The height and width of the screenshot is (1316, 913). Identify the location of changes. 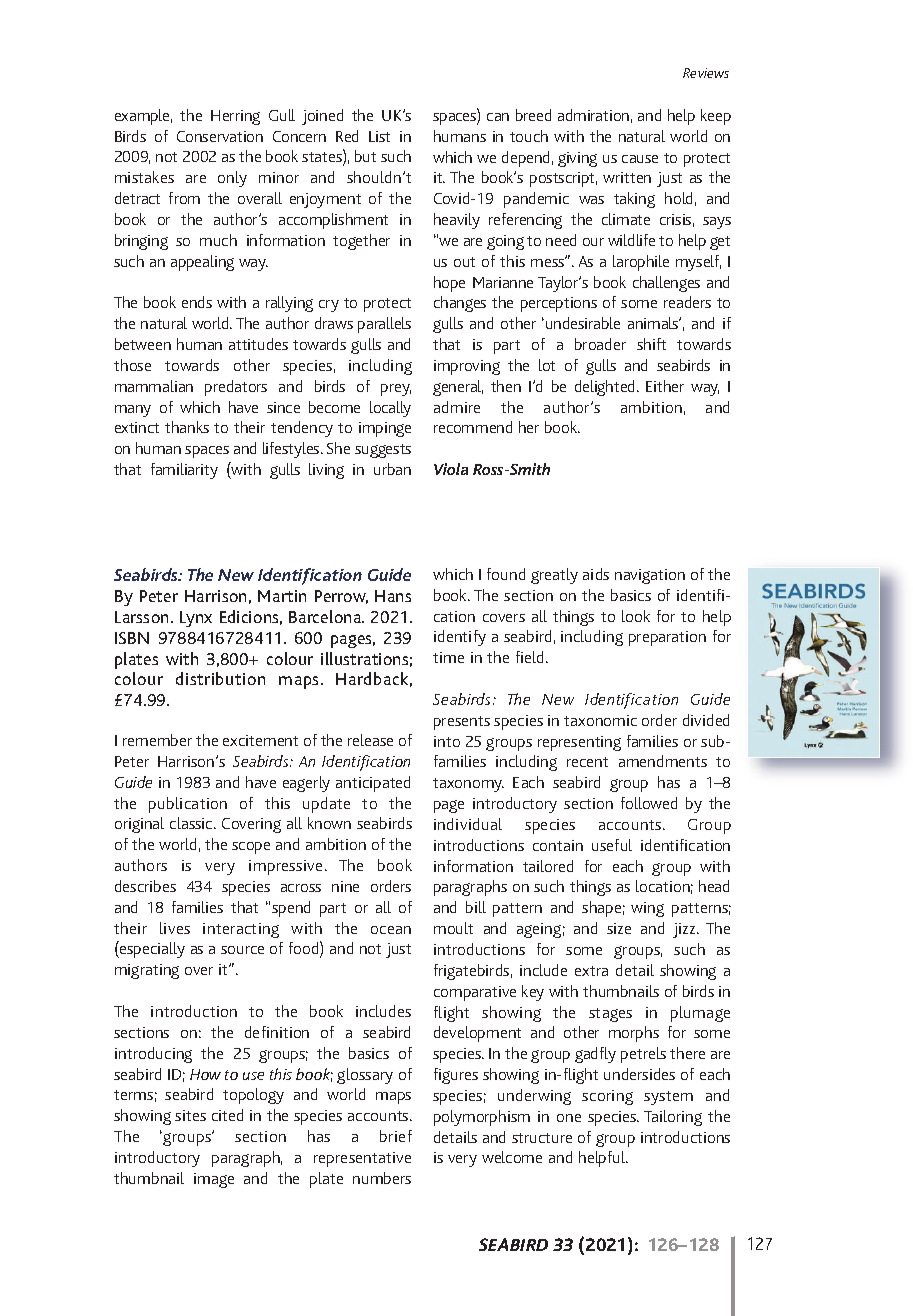
(460, 304).
